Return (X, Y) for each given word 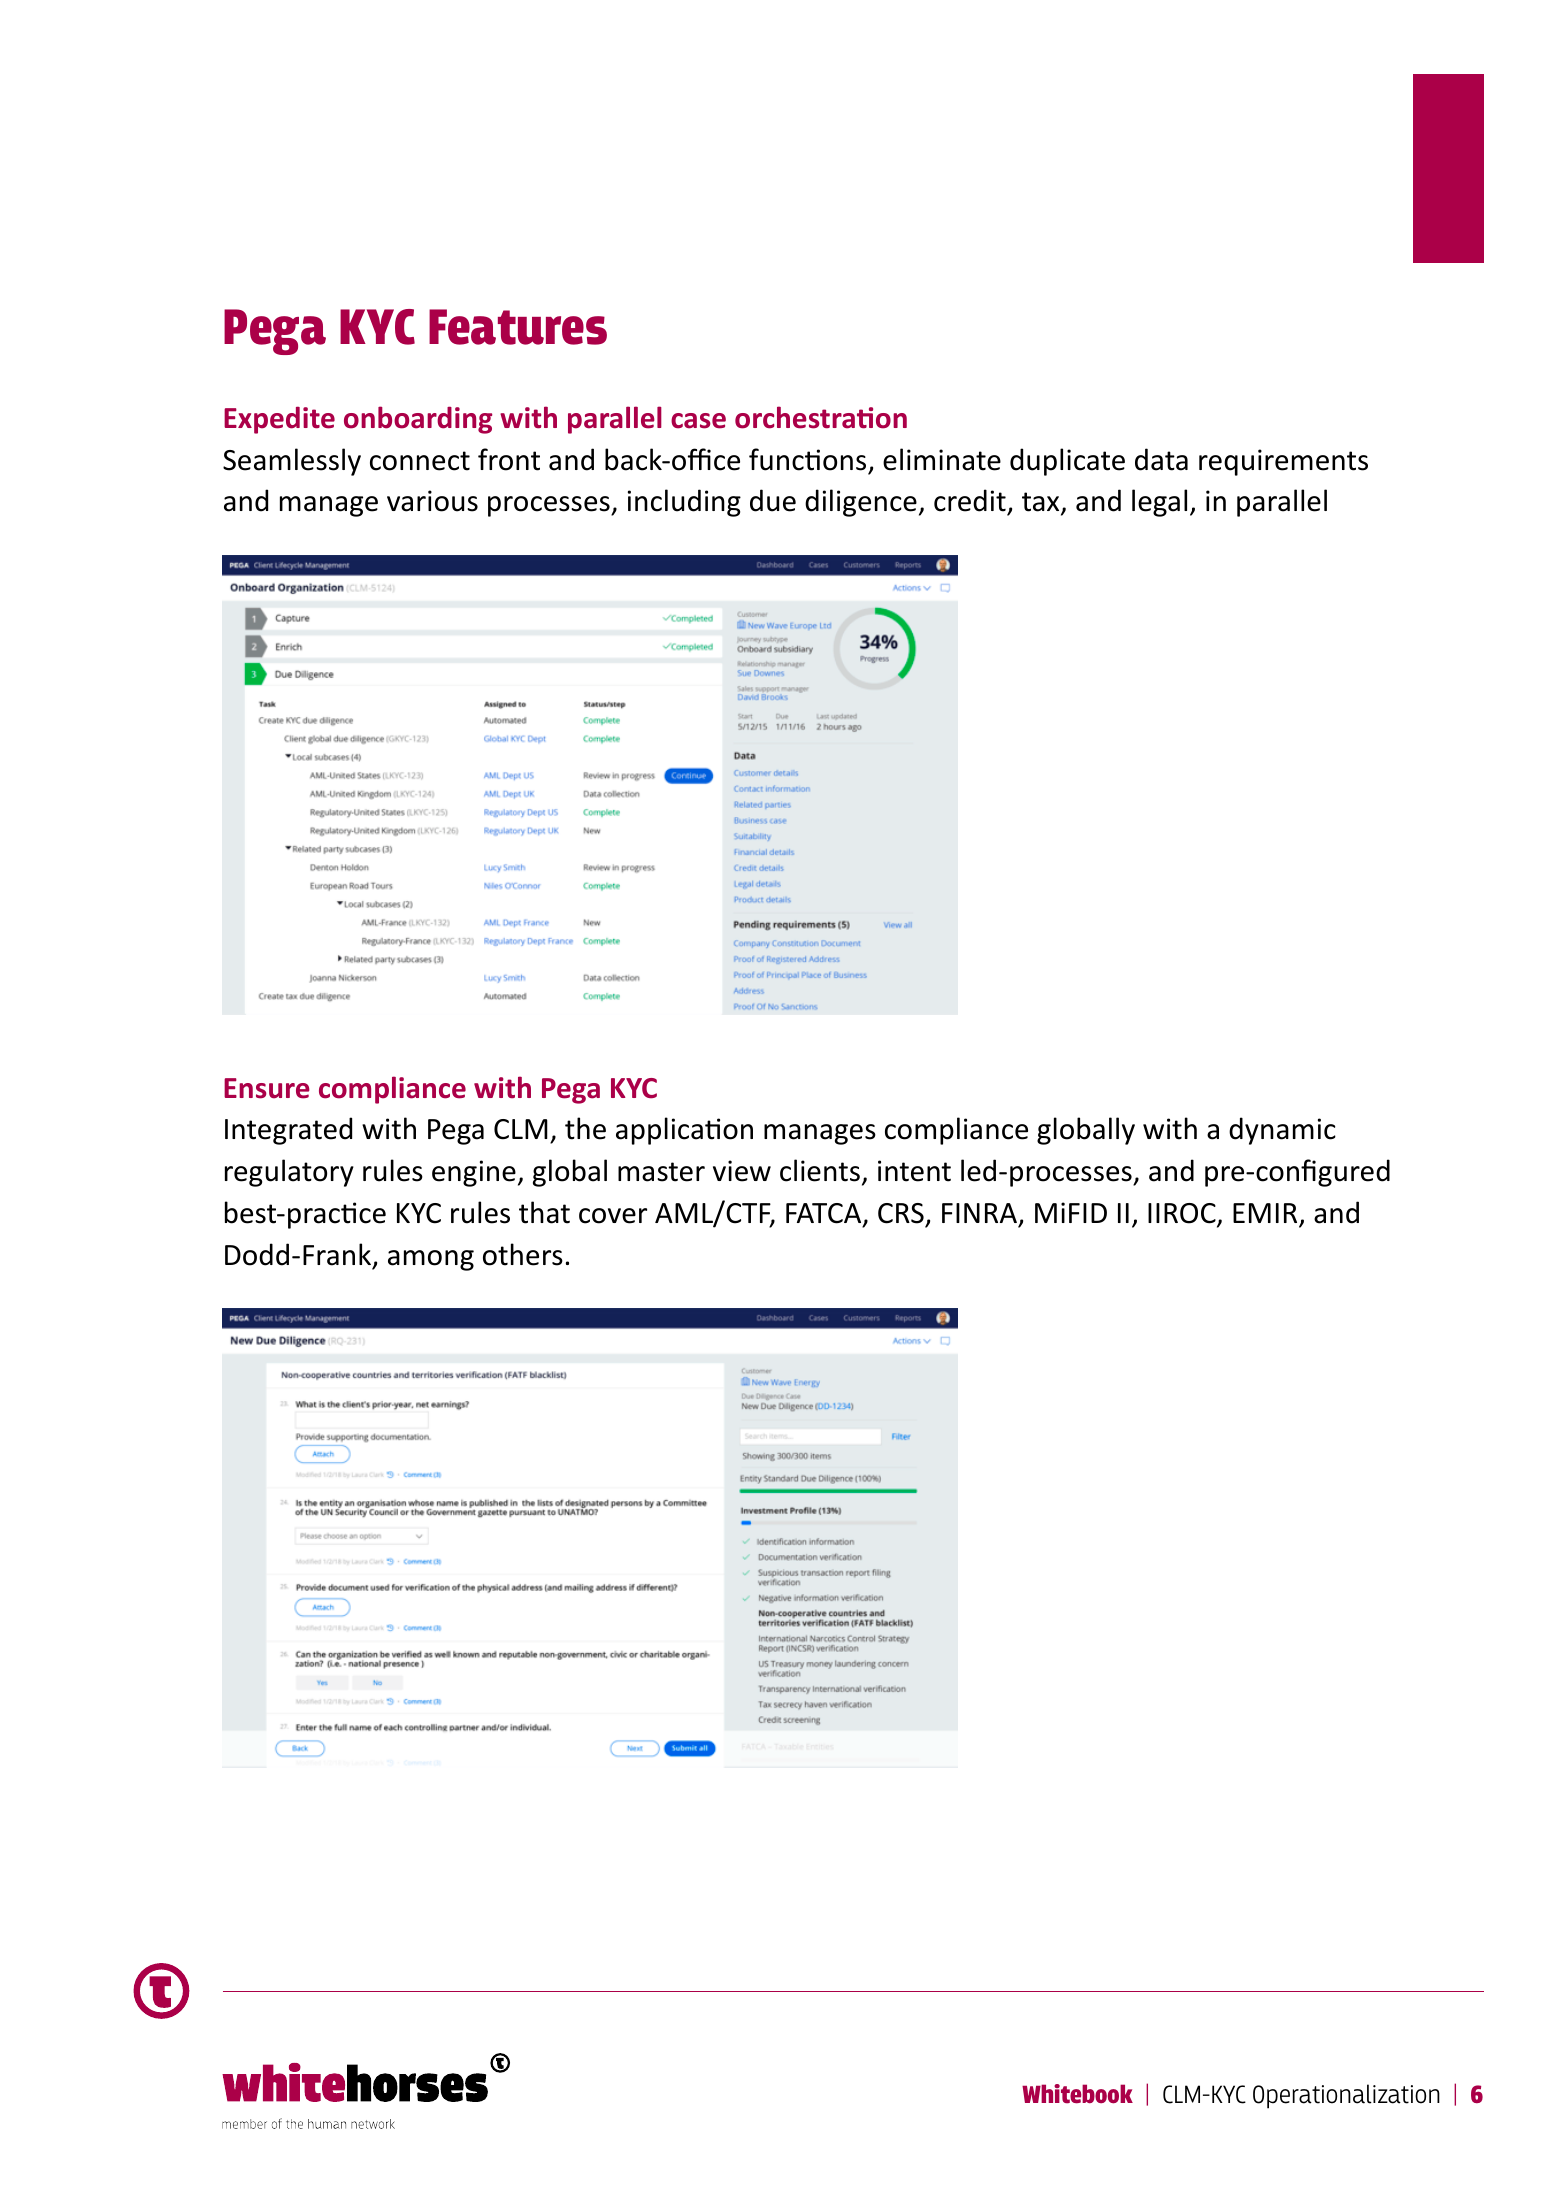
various (432, 501)
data (1161, 459)
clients (820, 1170)
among (431, 1260)
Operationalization (1346, 2096)
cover (613, 1216)
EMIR (1266, 1214)
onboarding (418, 420)
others (523, 1254)
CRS (901, 1213)
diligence (861, 503)
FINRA (979, 1213)
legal (1159, 503)
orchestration (821, 417)
